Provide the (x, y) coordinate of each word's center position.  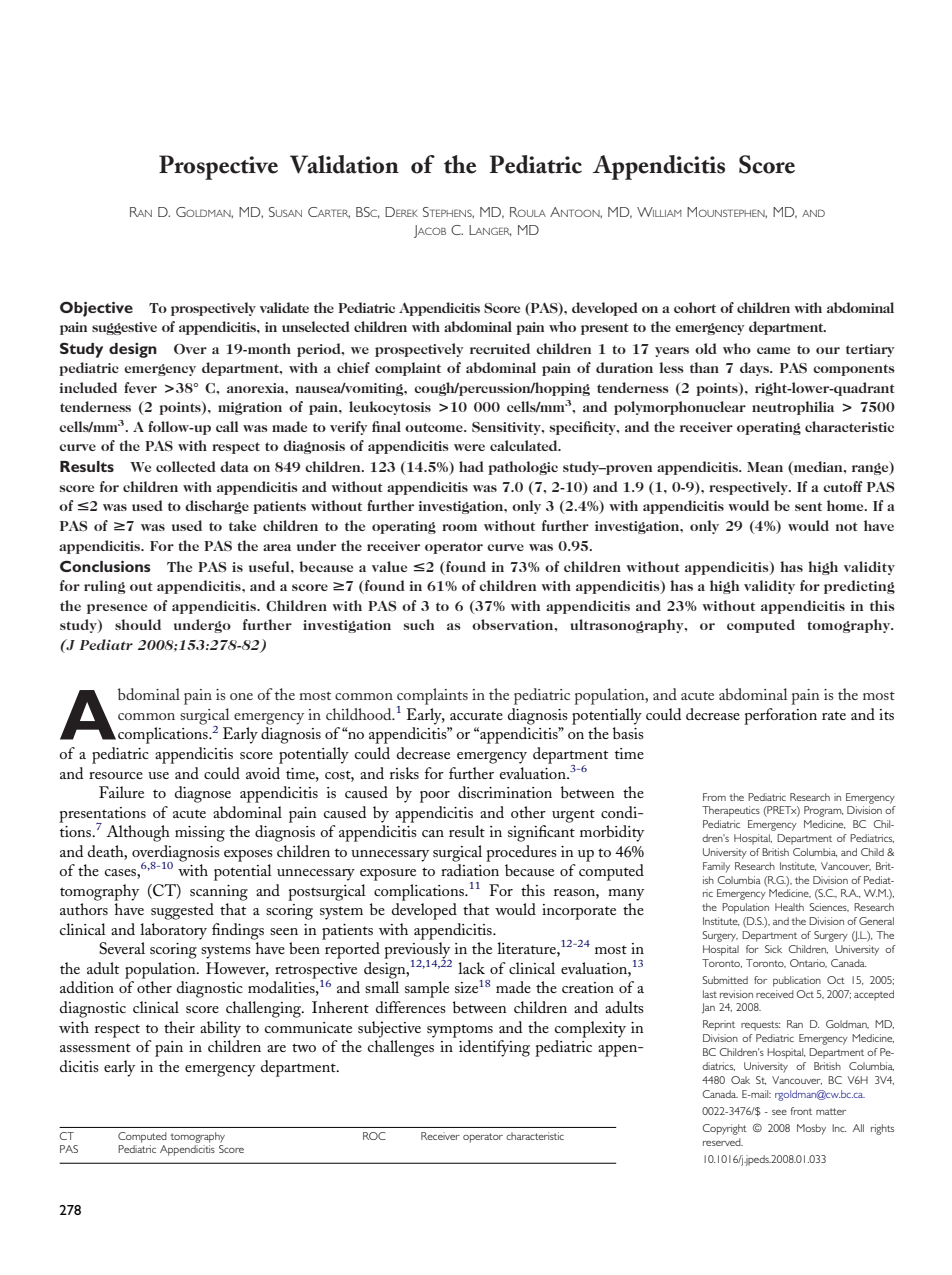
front (801, 1111)
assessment (95, 1048)
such (419, 624)
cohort (695, 307)
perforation (780, 716)
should (138, 624)
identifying (494, 1048)
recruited (500, 348)
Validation (344, 164)
